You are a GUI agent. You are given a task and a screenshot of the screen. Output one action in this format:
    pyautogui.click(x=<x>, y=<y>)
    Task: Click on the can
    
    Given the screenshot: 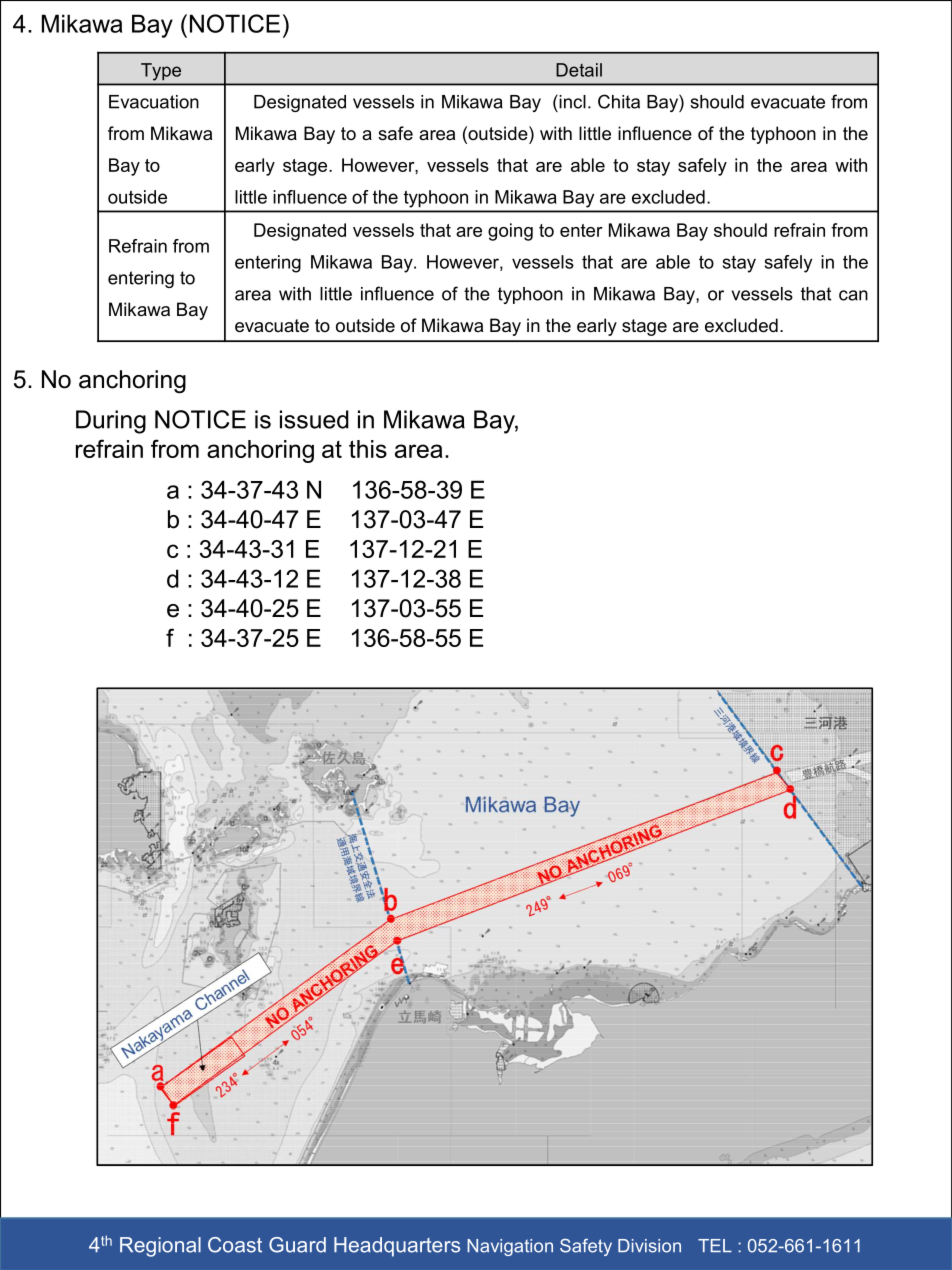 What is the action you would take?
    pyautogui.click(x=853, y=295)
